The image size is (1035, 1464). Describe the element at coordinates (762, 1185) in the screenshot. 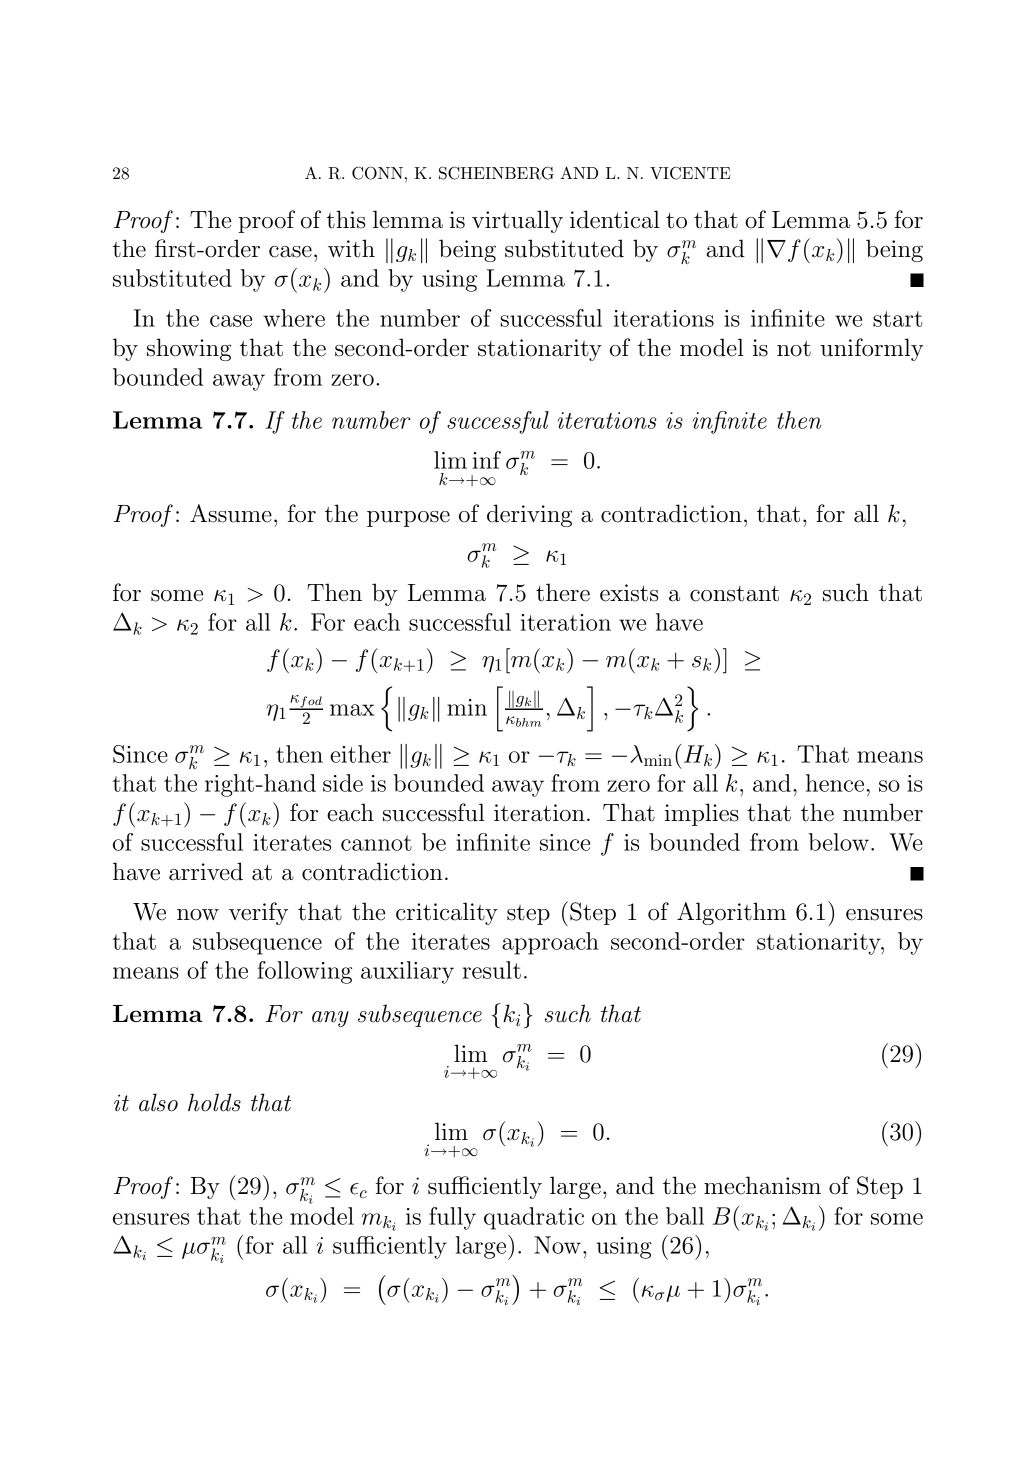

I see `mechanism` at that location.
